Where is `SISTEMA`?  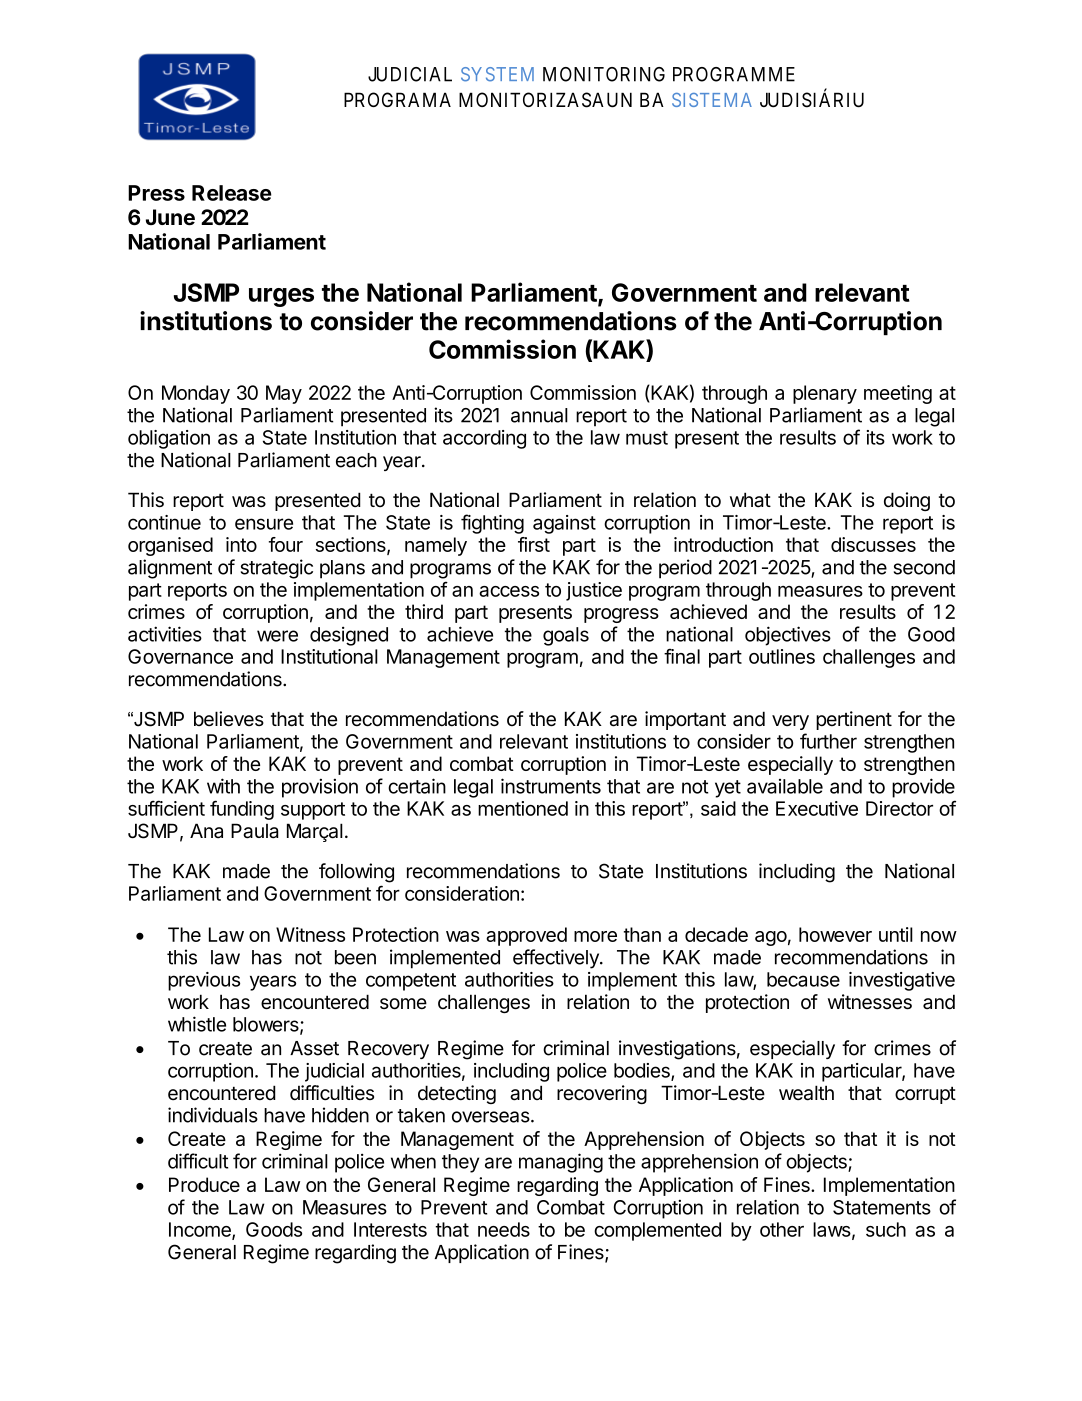
SISTEMA is located at coordinates (712, 100).
